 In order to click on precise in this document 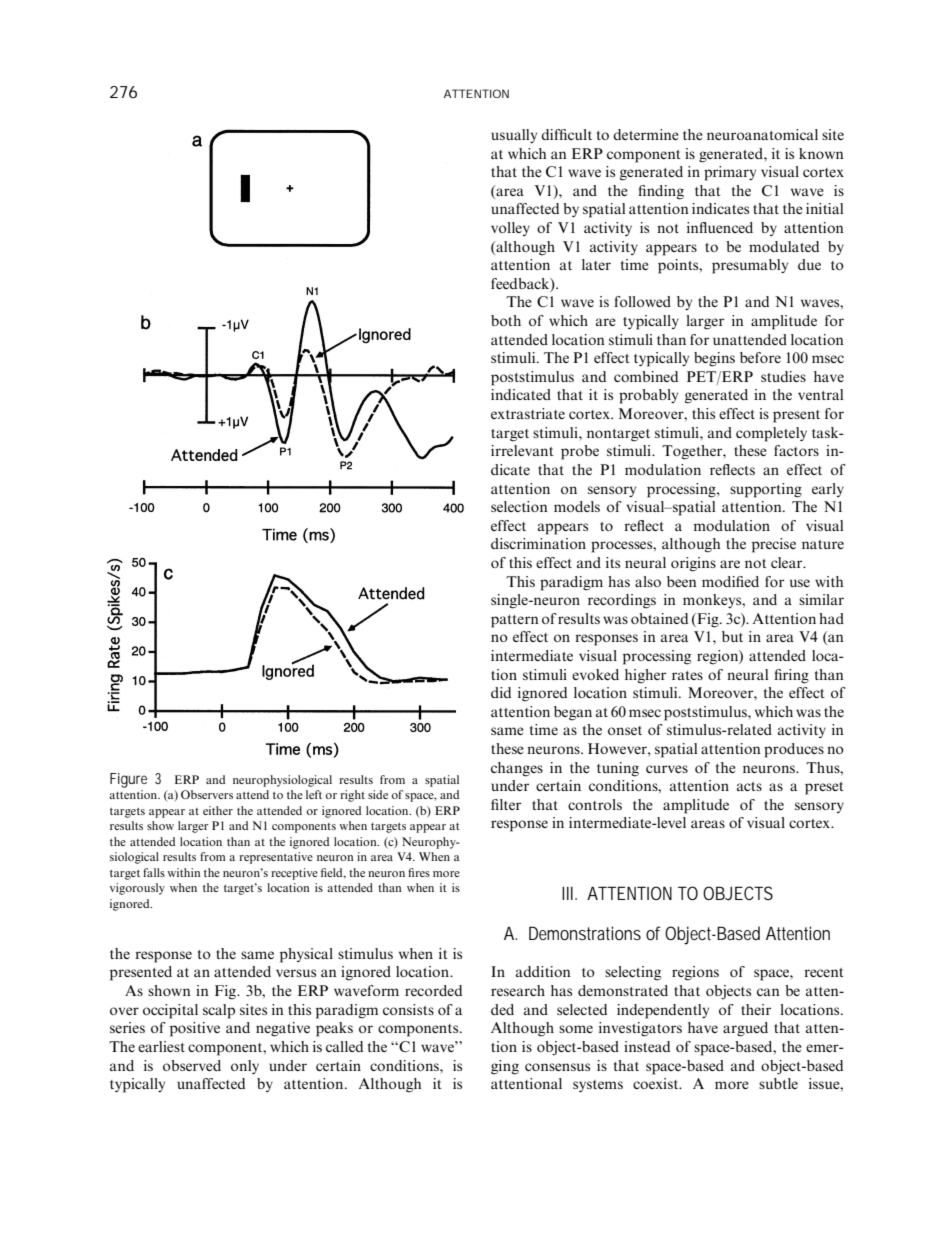, I will do `click(774, 545)`.
